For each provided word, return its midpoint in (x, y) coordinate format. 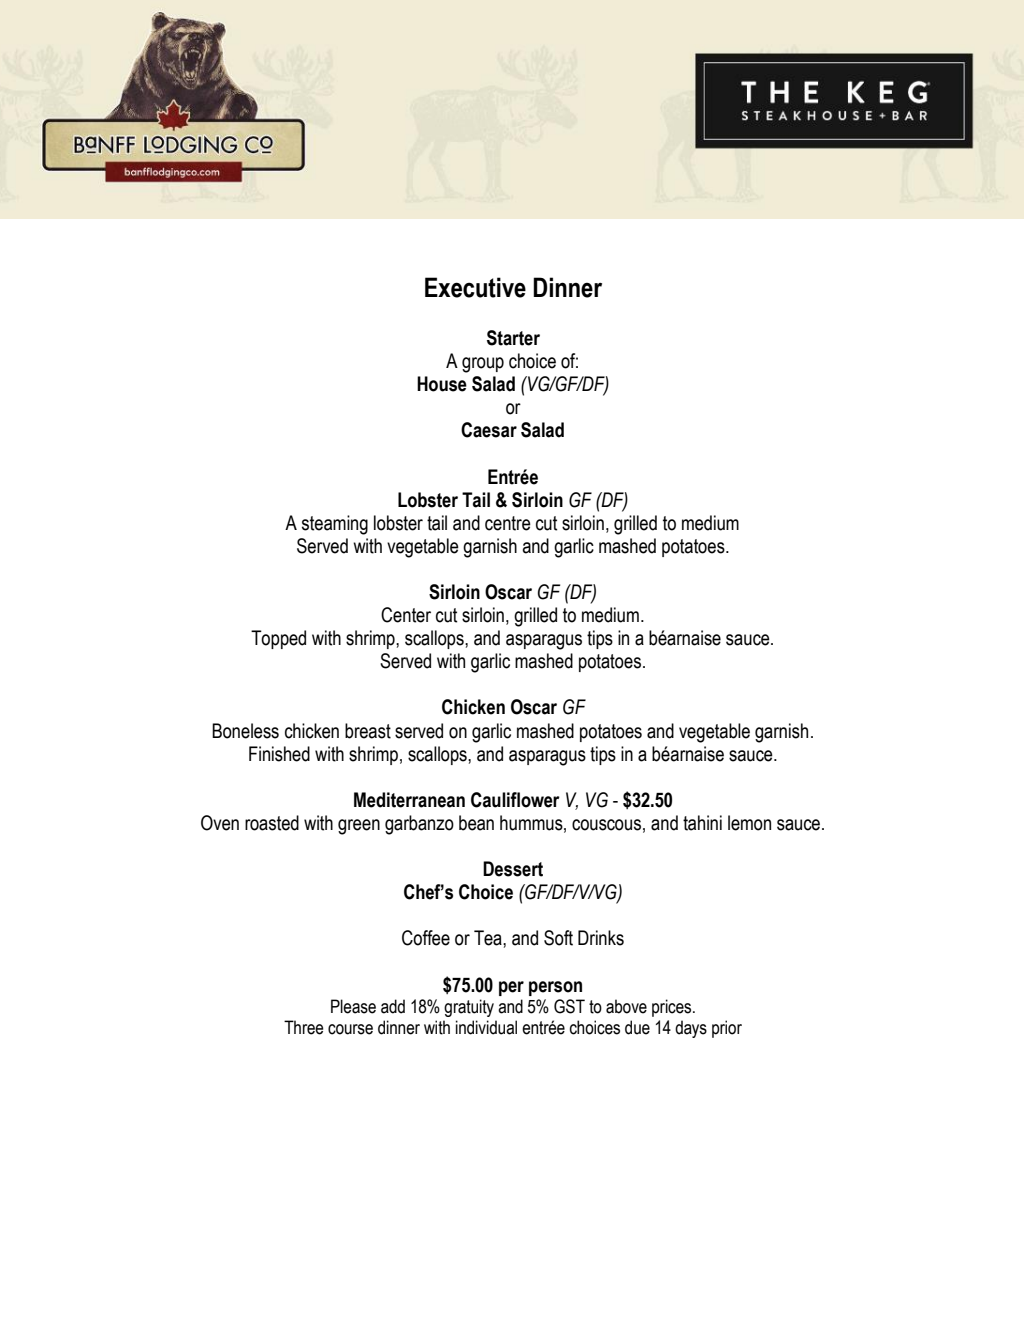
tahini (702, 823)
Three (304, 1027)
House (442, 384)
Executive (475, 287)
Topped (278, 639)
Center (406, 615)
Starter (513, 338)
